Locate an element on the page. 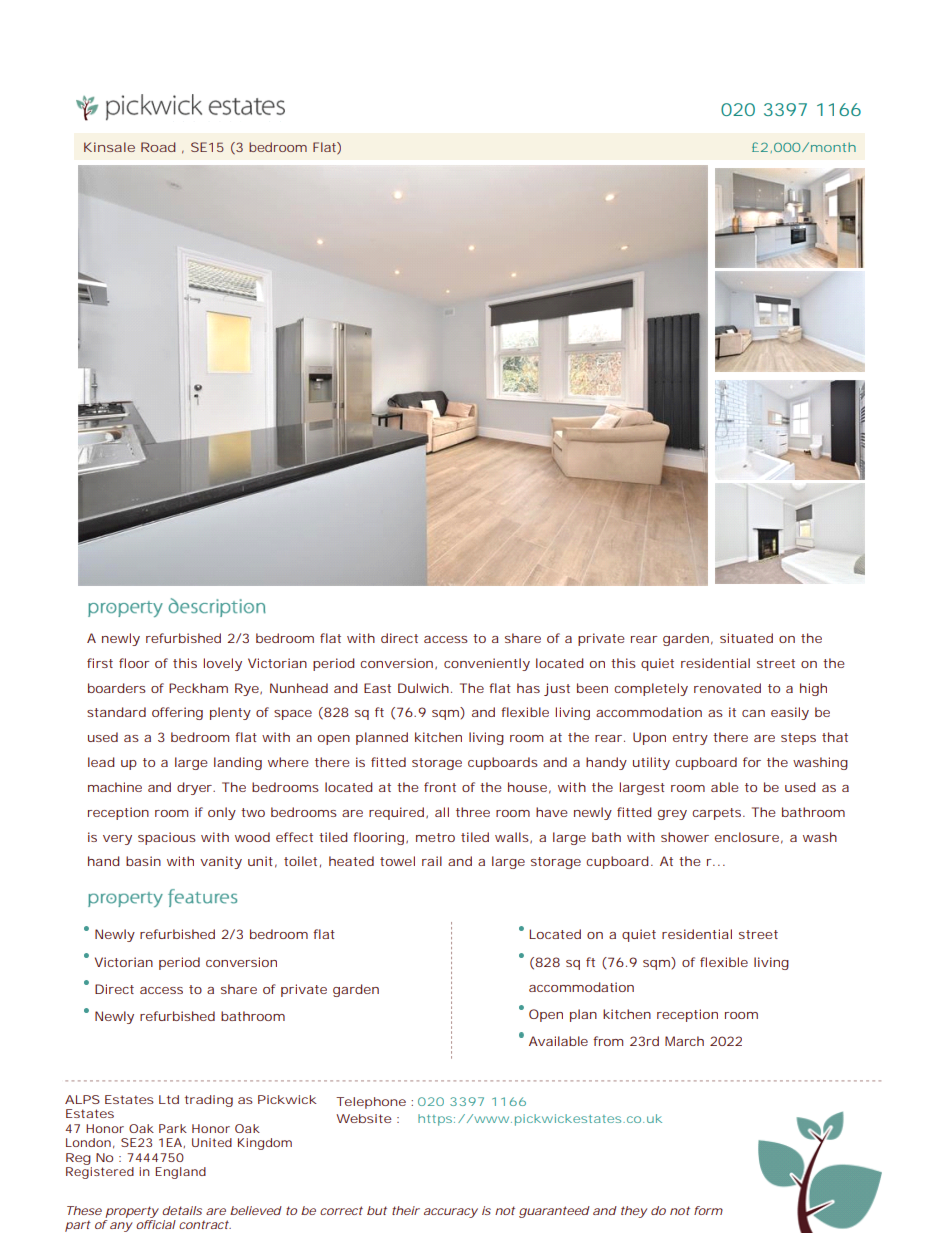 The height and width of the page is (1233, 952). enclosure is located at coordinates (747, 837).
